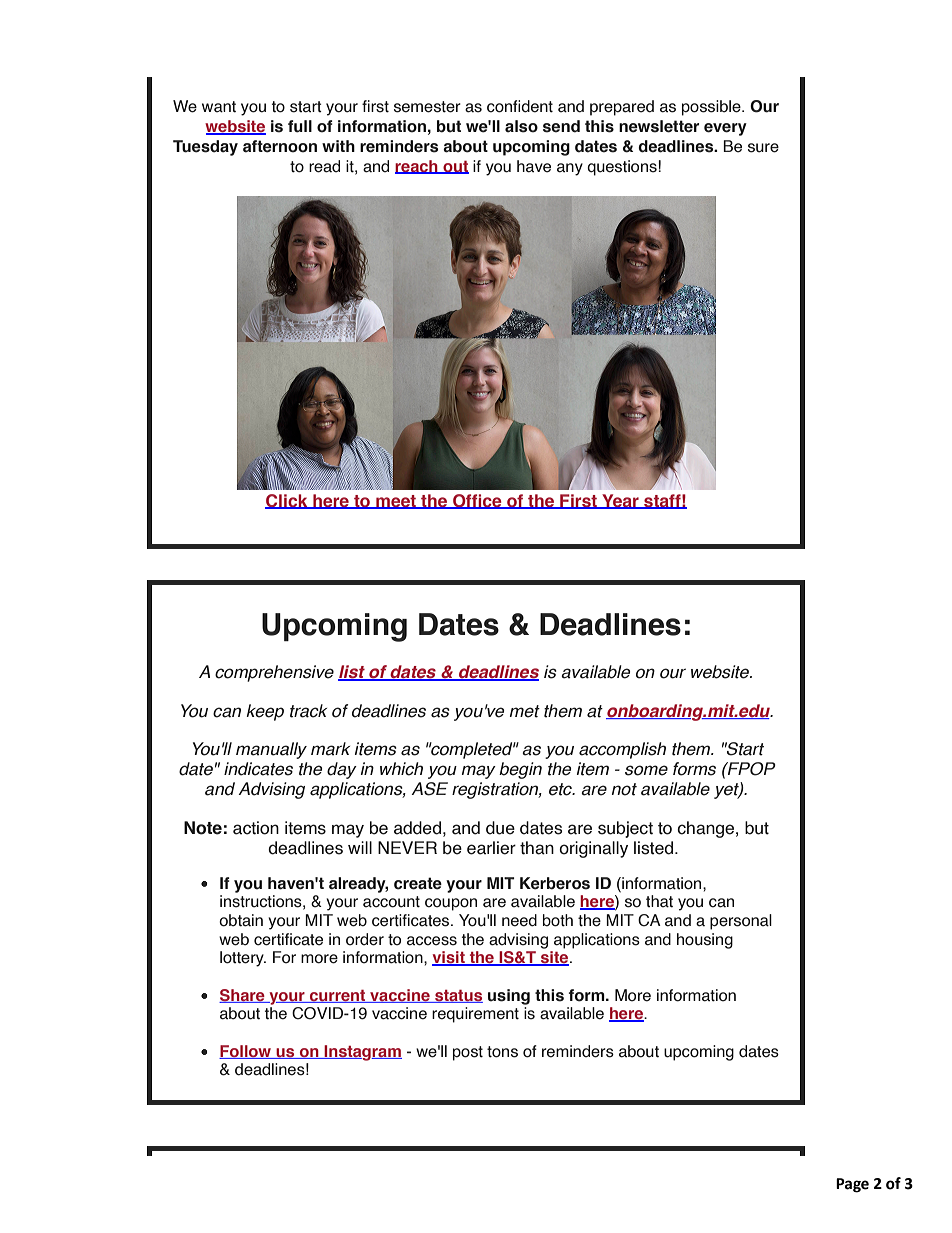 Image resolution: width=952 pixels, height=1233 pixels. What do you see at coordinates (646, 770) in the document?
I see `some` at bounding box center [646, 770].
